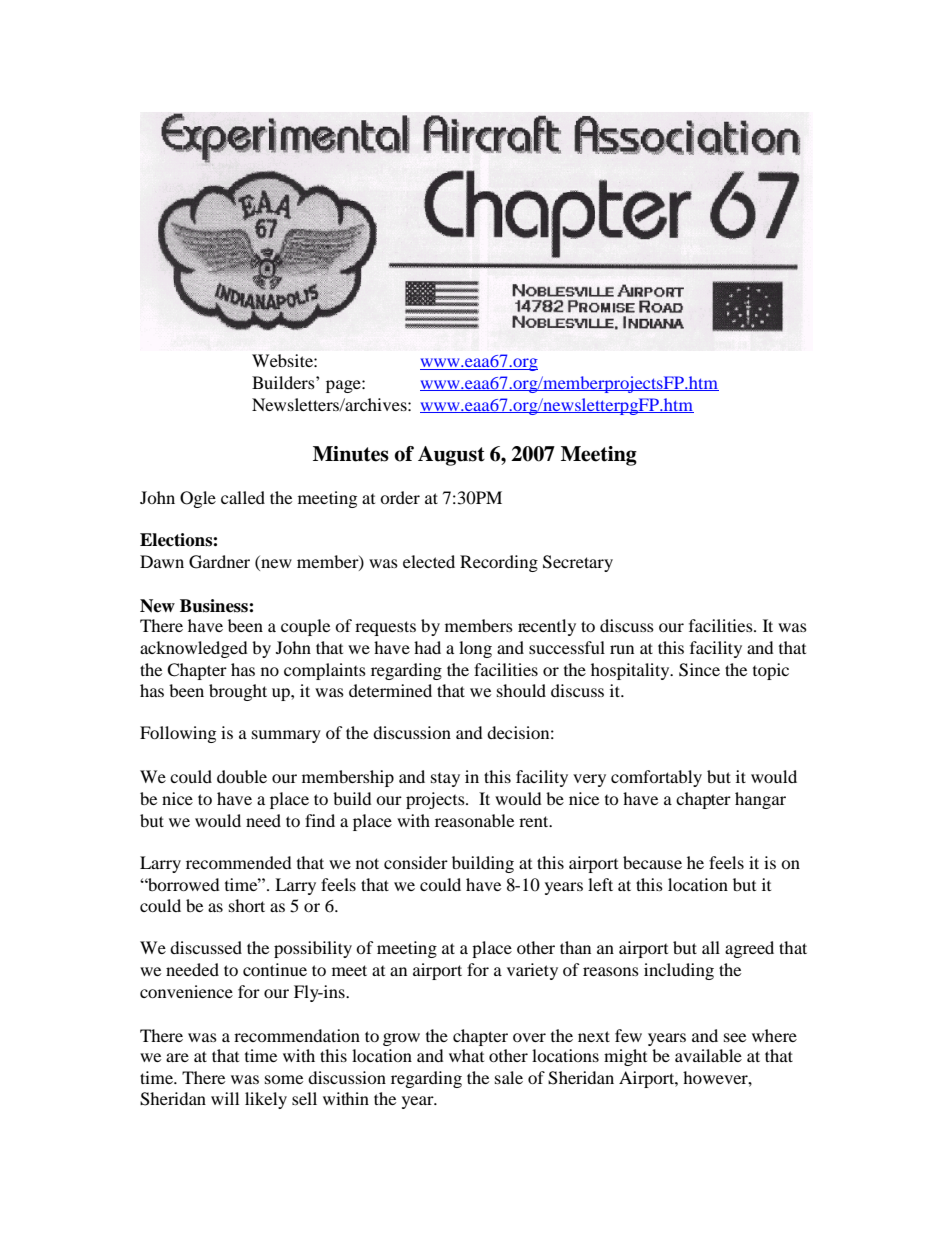  I want to click on will, so click(225, 1098).
